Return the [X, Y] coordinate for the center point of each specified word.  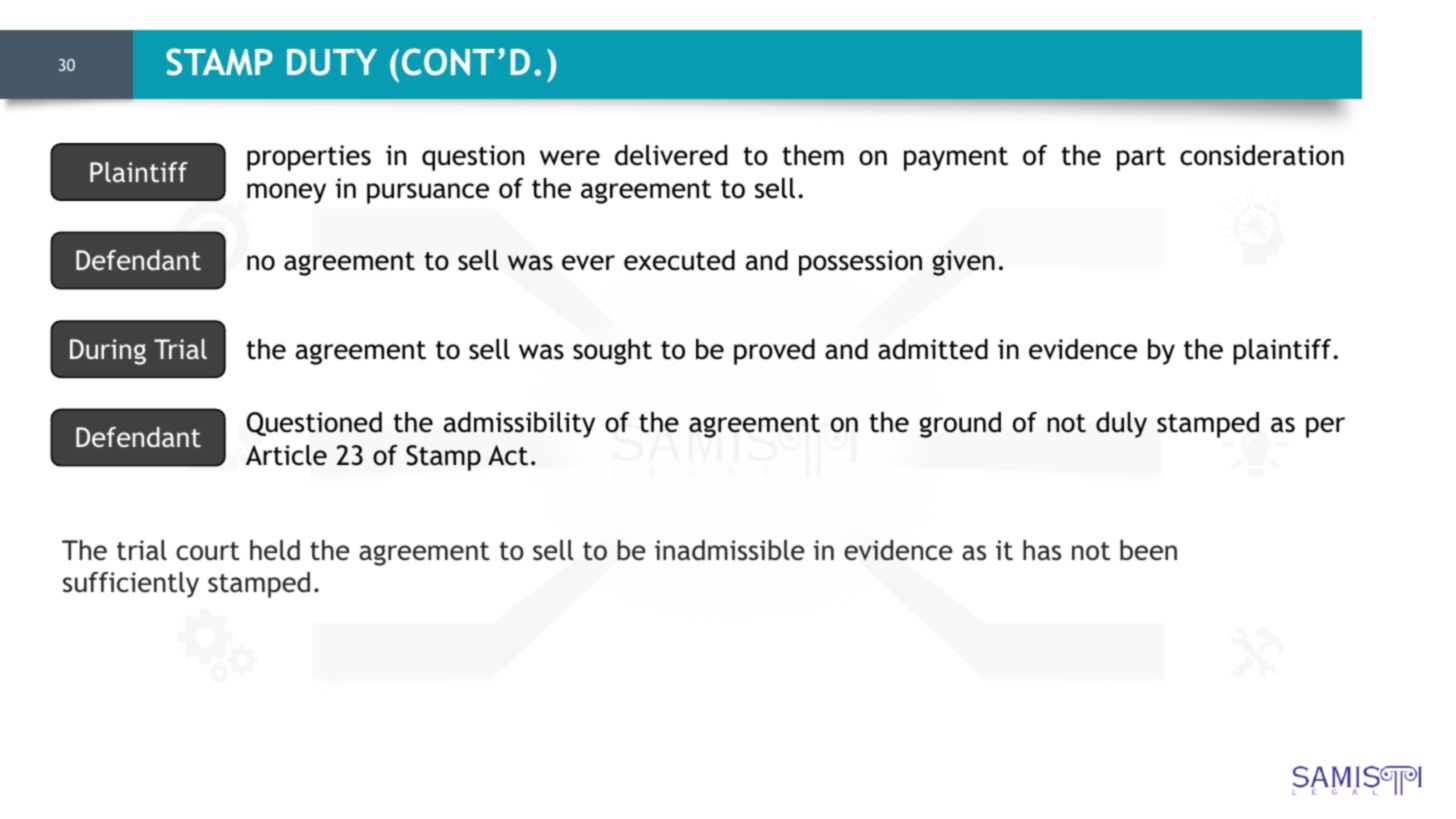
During [108, 352]
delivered [671, 155]
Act [508, 455]
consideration [1262, 155]
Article [286, 455]
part [1141, 159]
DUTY [332, 62]
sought [612, 352]
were [570, 158]
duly [1121, 425]
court [208, 551]
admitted [933, 349]
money [286, 193]
